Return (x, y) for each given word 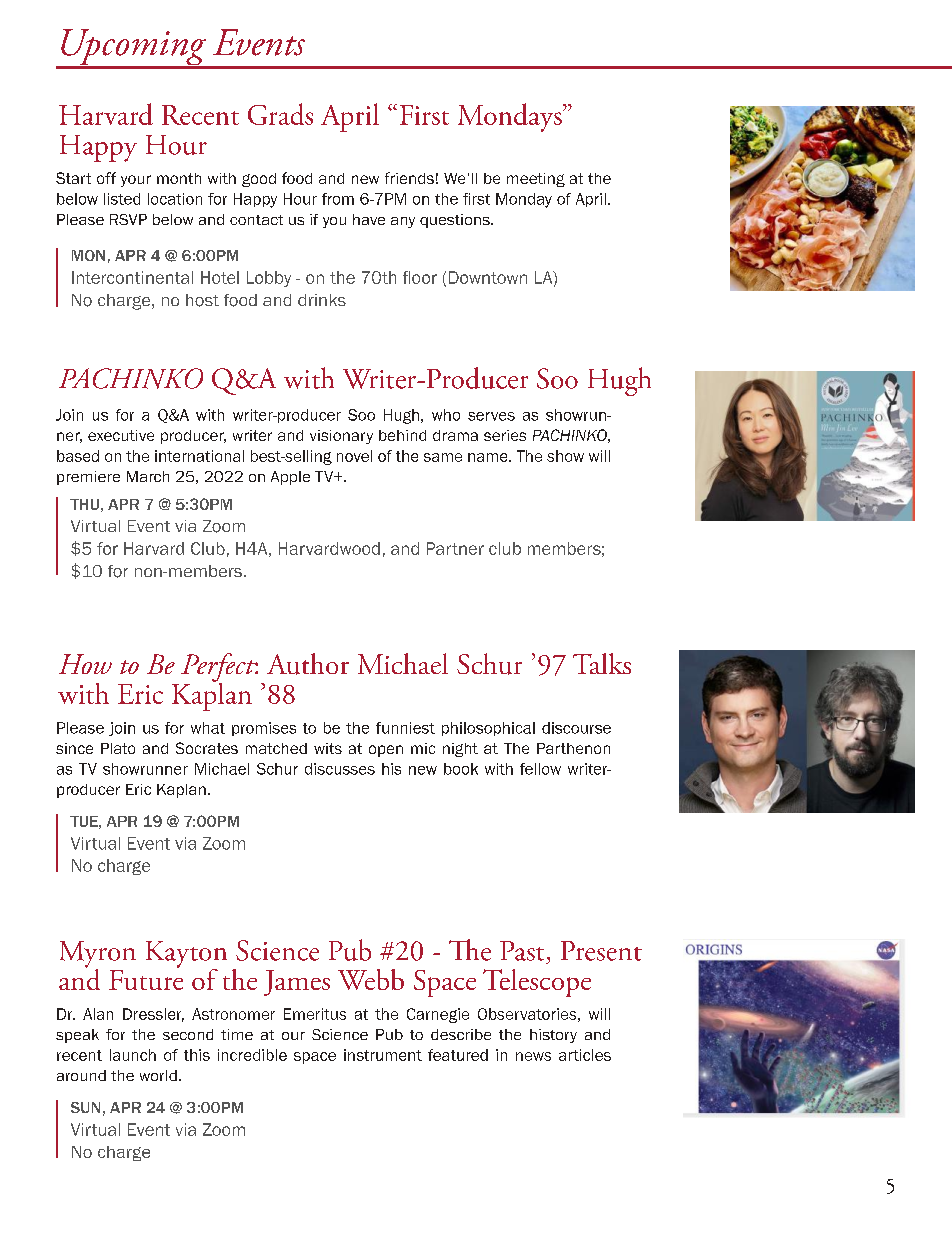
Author (308, 664)
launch (133, 1055)
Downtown (488, 277)
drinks (322, 300)
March (148, 476)
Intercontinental (132, 277)
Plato (118, 748)
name (489, 457)
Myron (98, 955)
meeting (536, 180)
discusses (340, 769)
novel (354, 456)
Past (522, 951)
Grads (280, 114)
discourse (576, 728)
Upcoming (133, 48)
